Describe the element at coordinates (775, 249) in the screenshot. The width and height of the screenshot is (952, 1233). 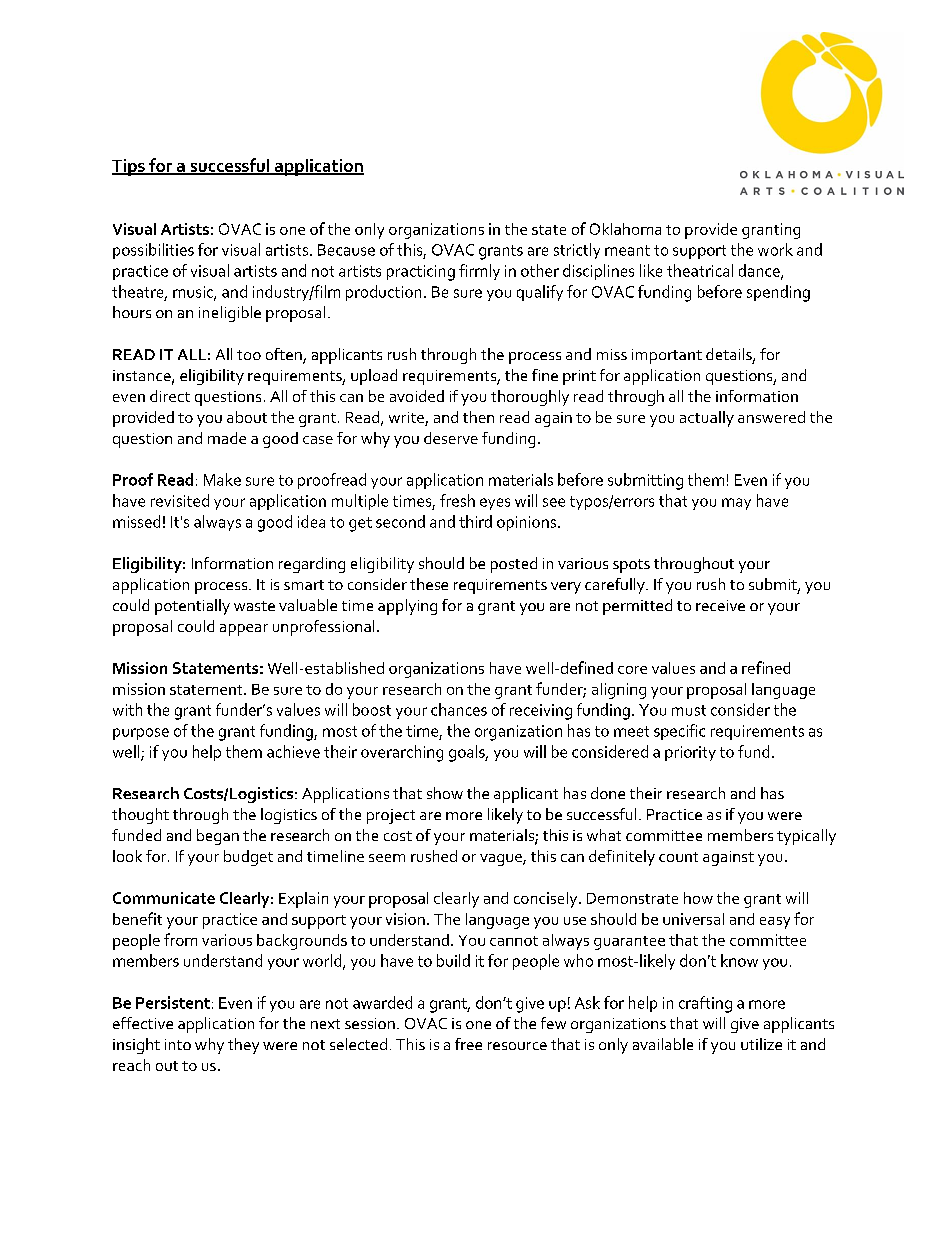
I see `work` at that location.
